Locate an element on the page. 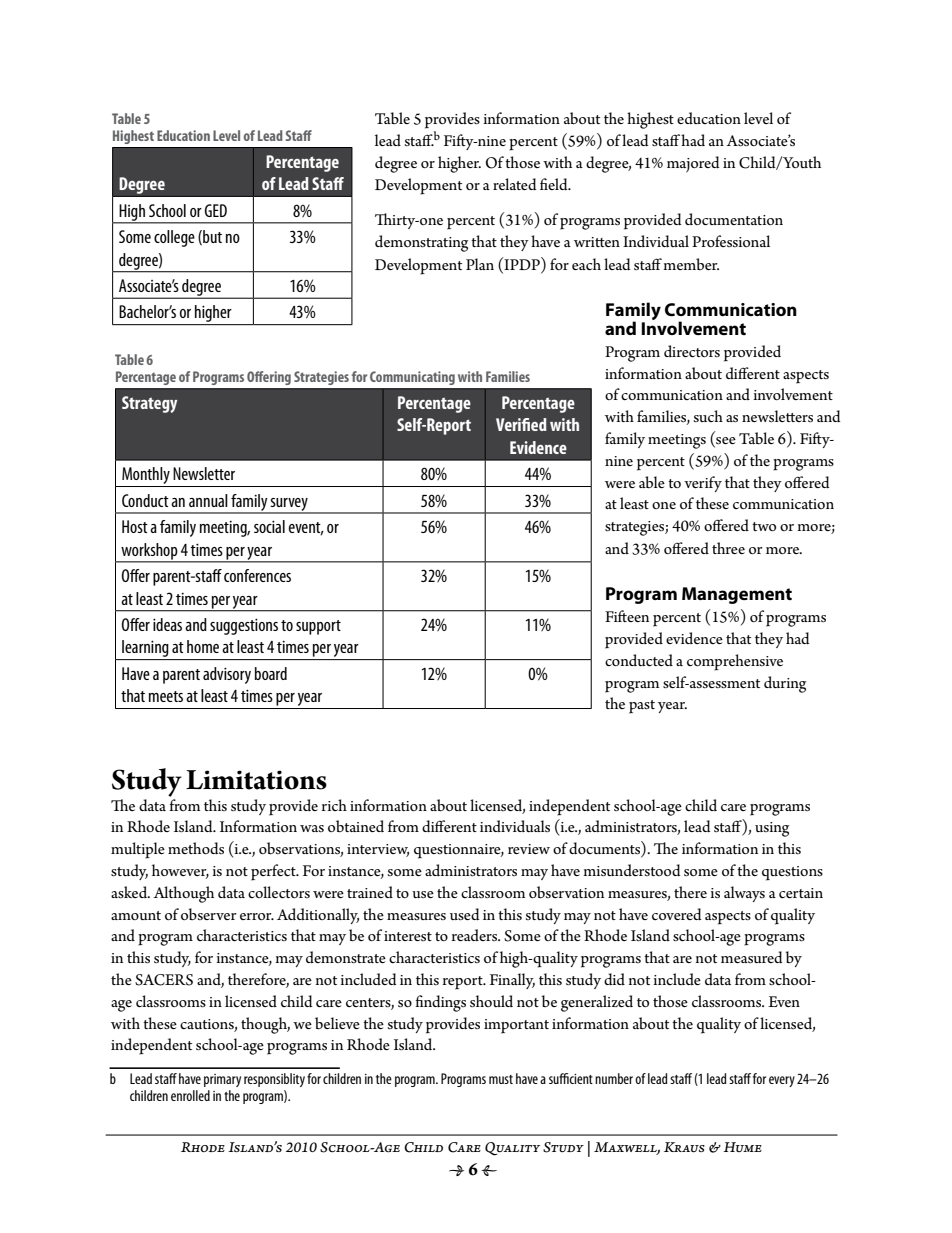  review is located at coordinates (529, 849).
